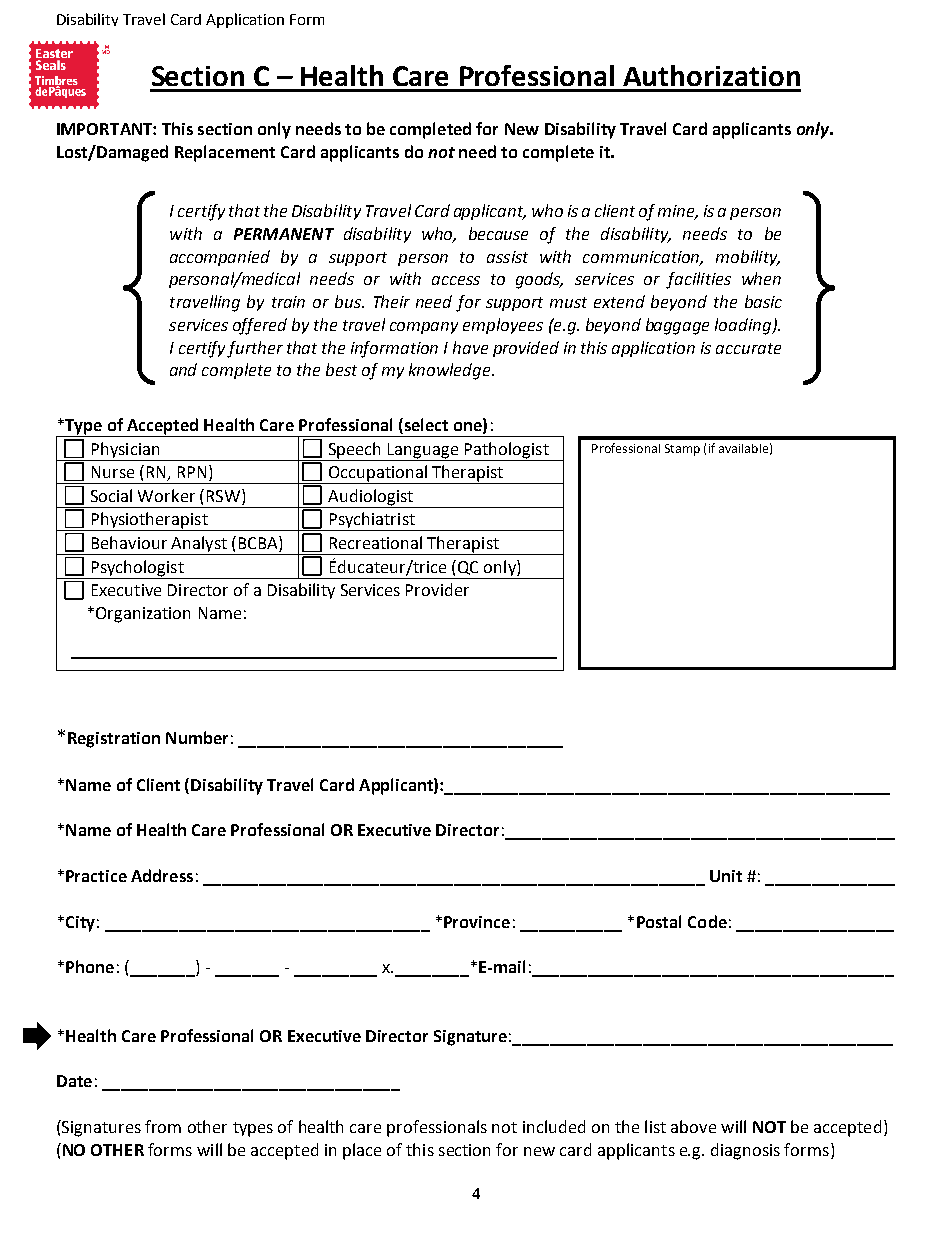 The height and width of the screenshot is (1233, 952). What do you see at coordinates (498, 233) in the screenshot?
I see `because` at bounding box center [498, 233].
